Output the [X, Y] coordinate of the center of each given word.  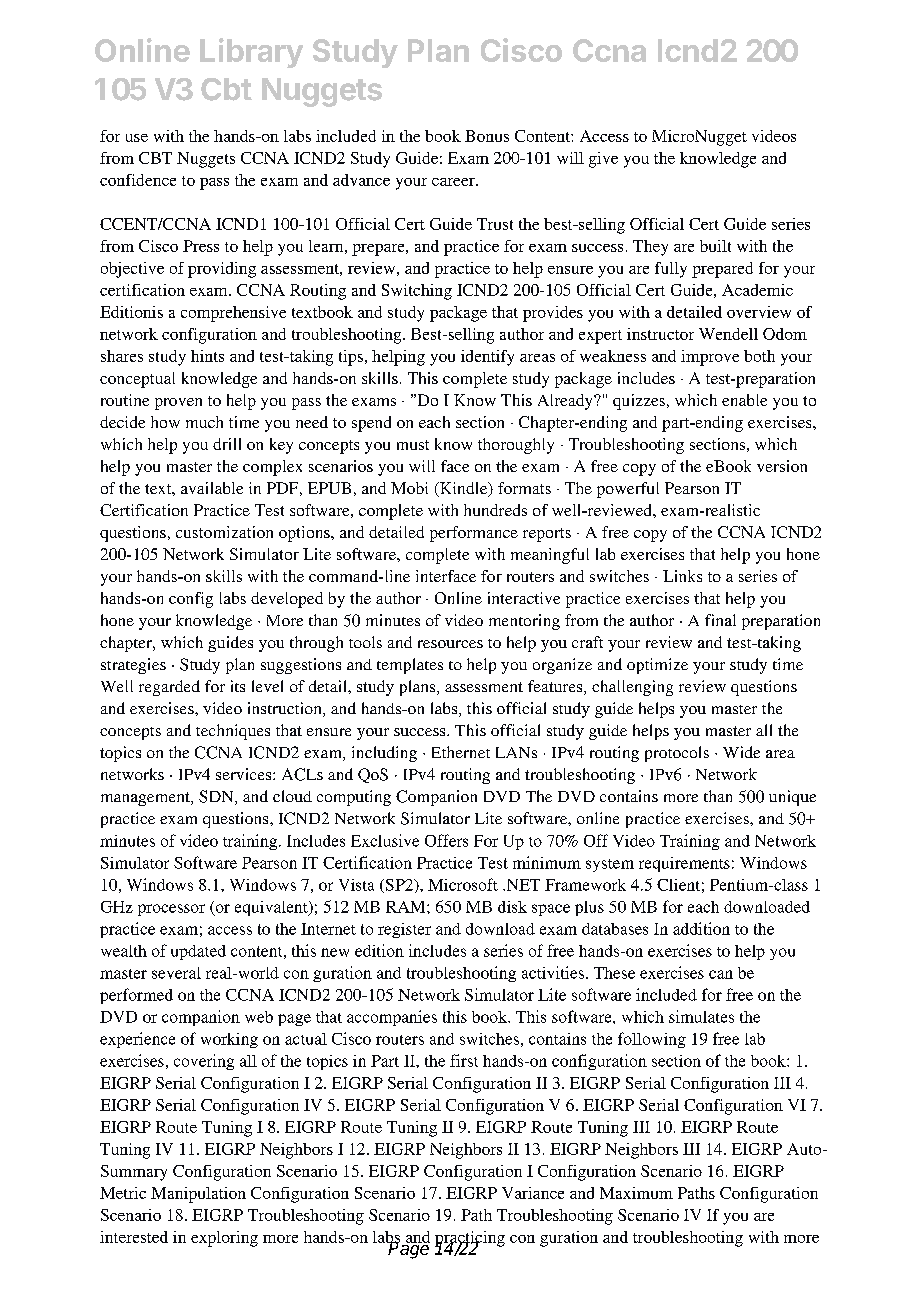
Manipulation [198, 1195]
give [603, 160]
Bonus [487, 136]
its [238, 686]
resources [450, 644]
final [720, 620]
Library [251, 53]
